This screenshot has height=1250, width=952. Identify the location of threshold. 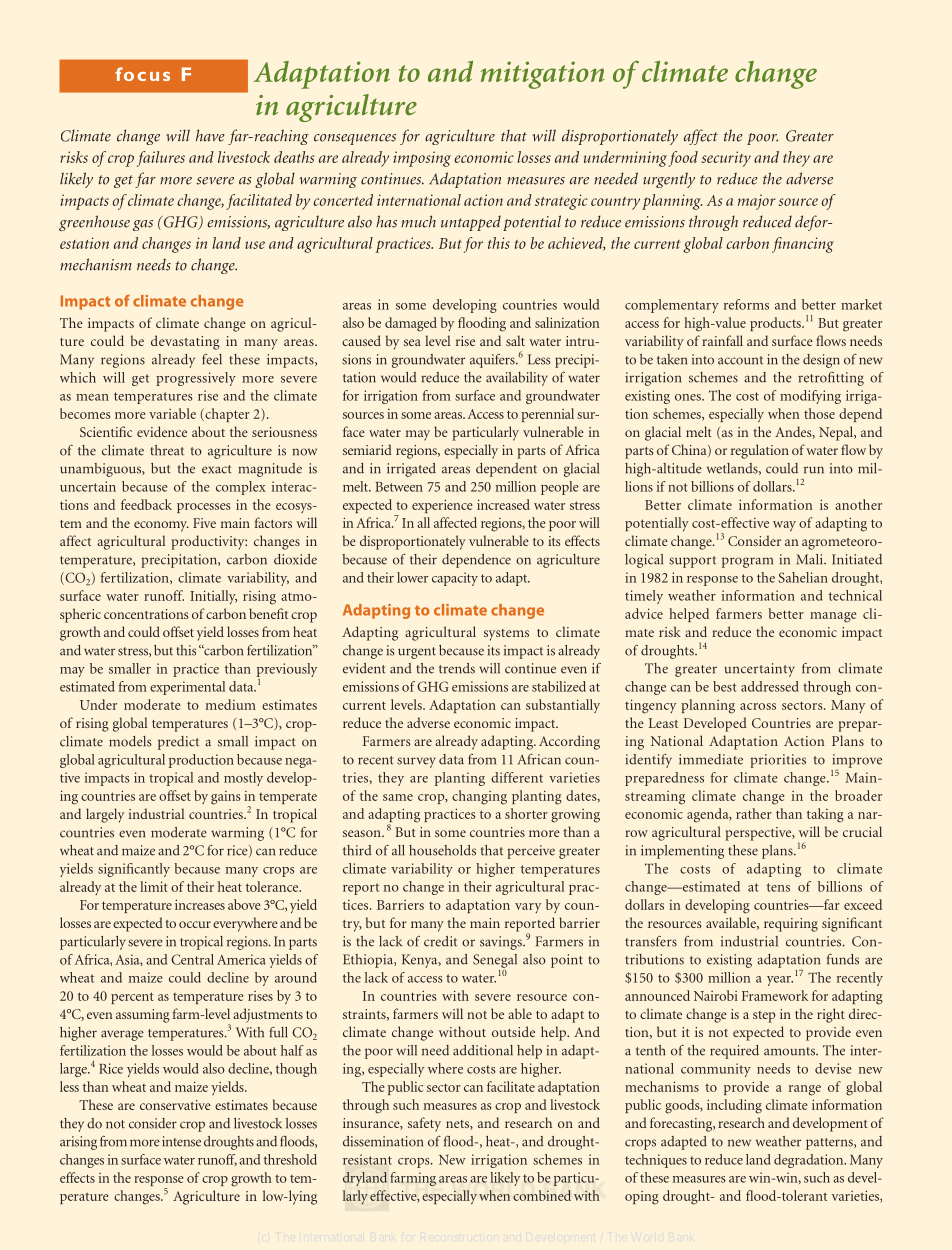
(290, 1159).
